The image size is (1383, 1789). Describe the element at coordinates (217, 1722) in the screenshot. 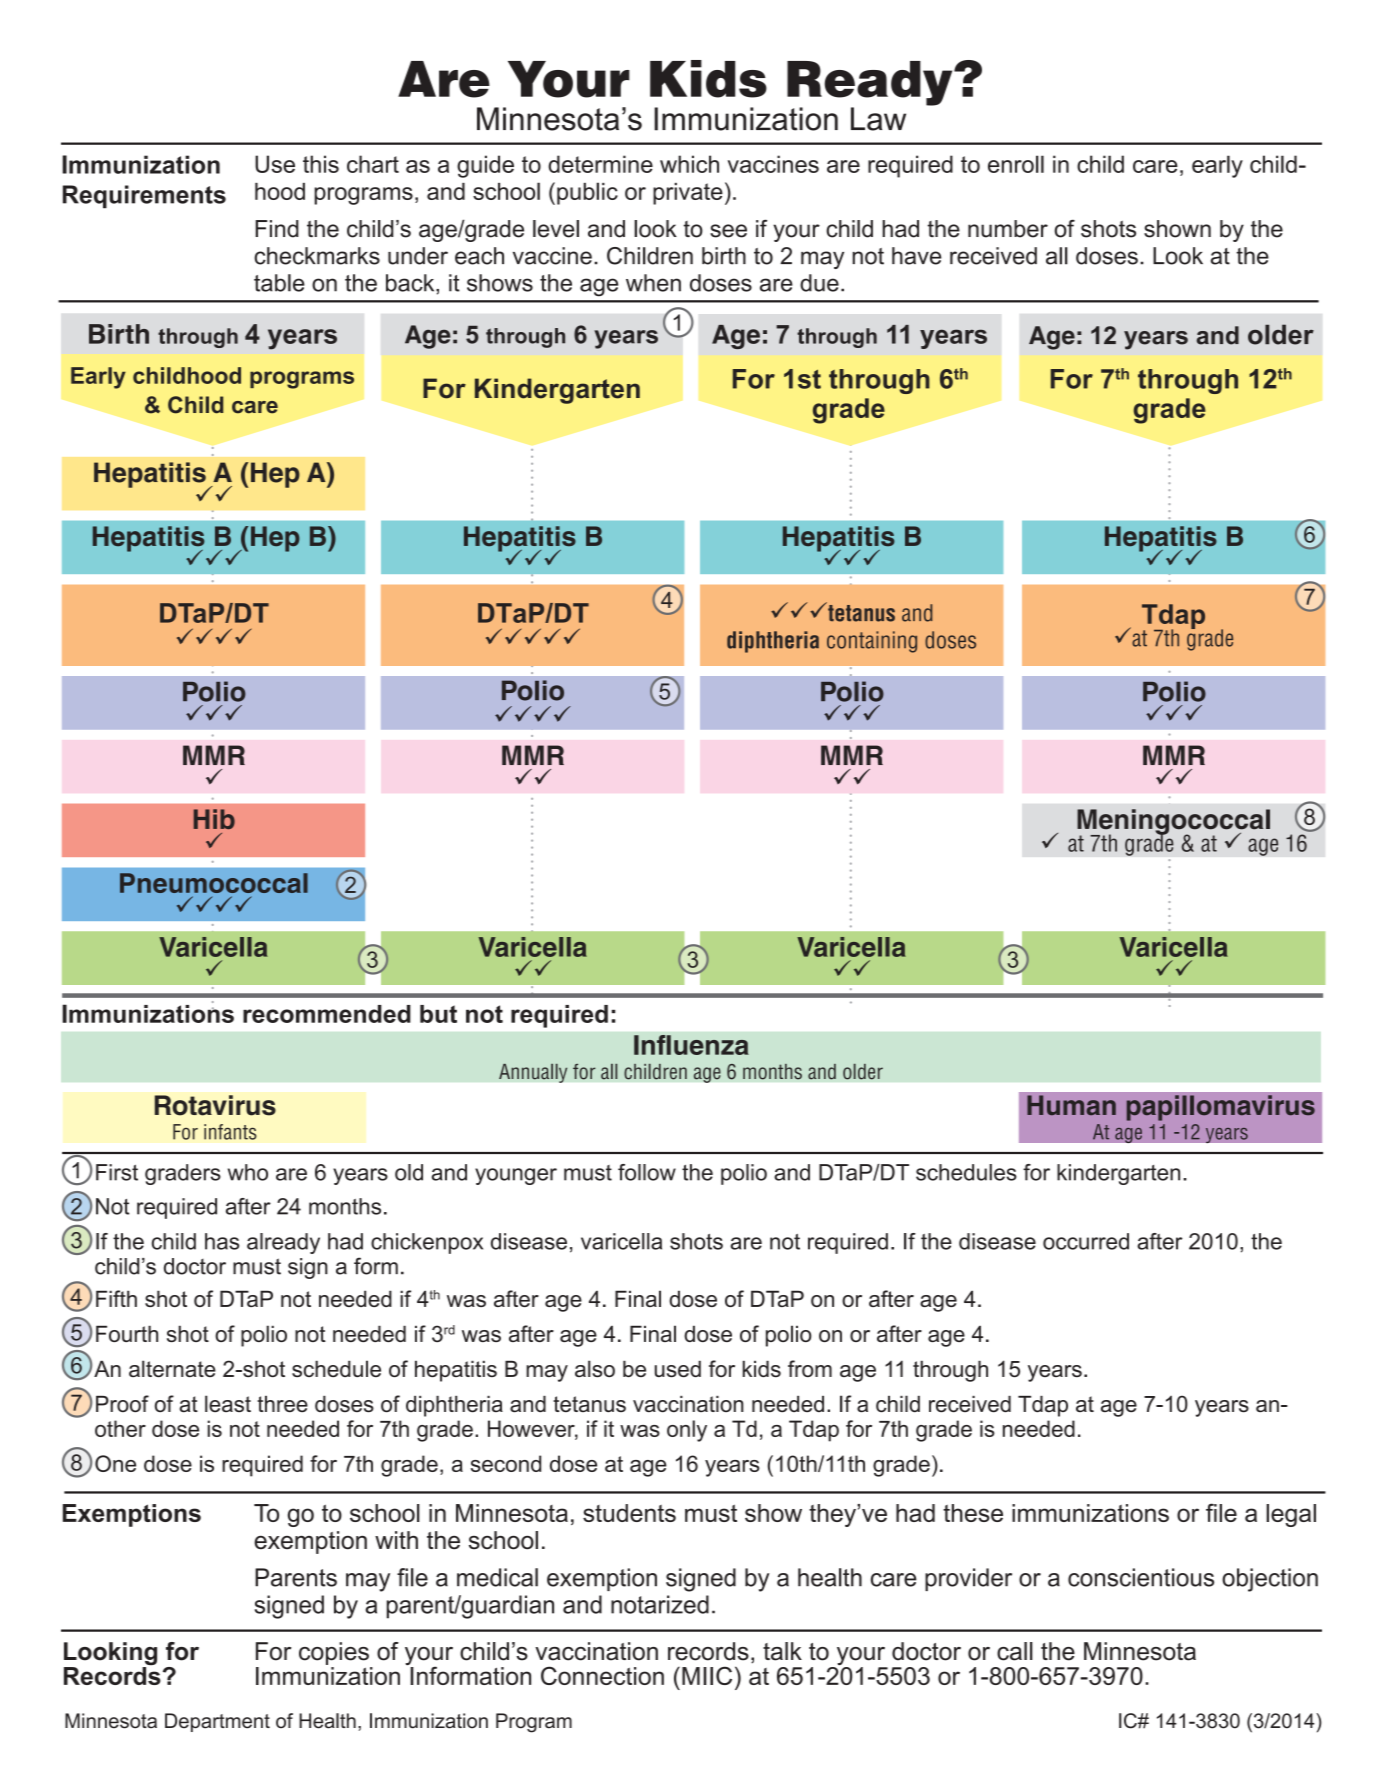

I see `Department` at that location.
